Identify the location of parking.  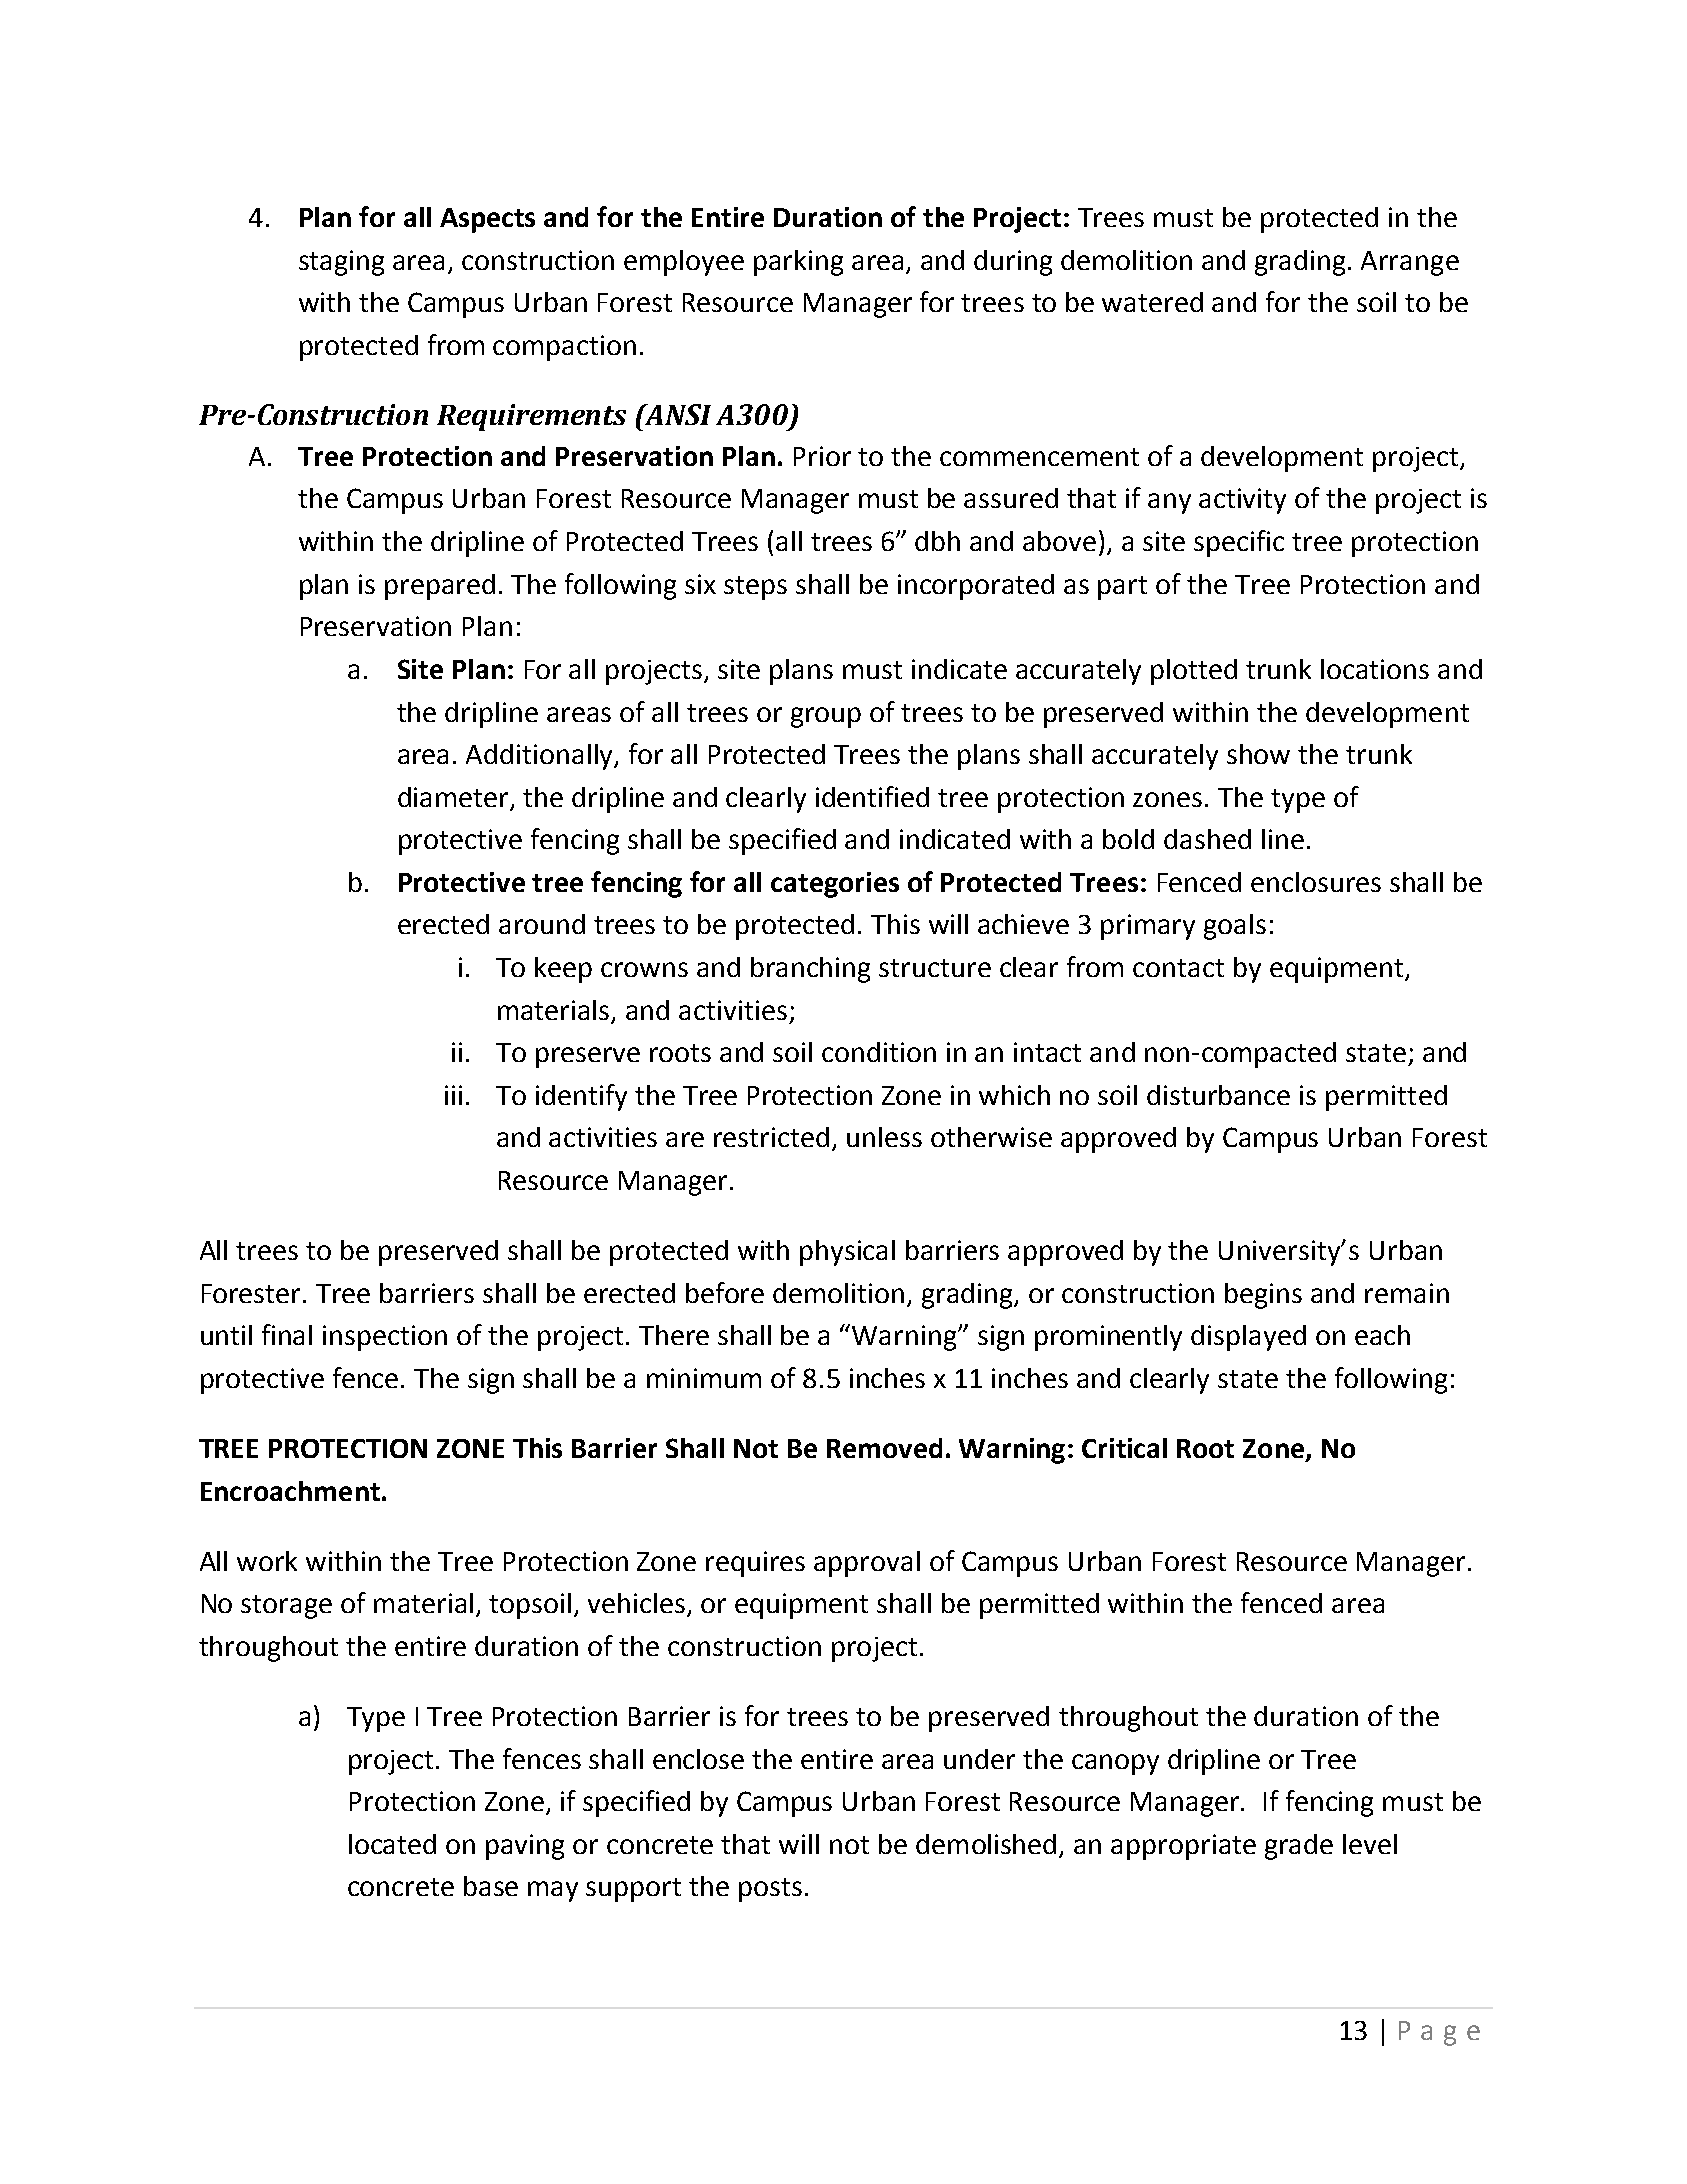
(798, 263).
